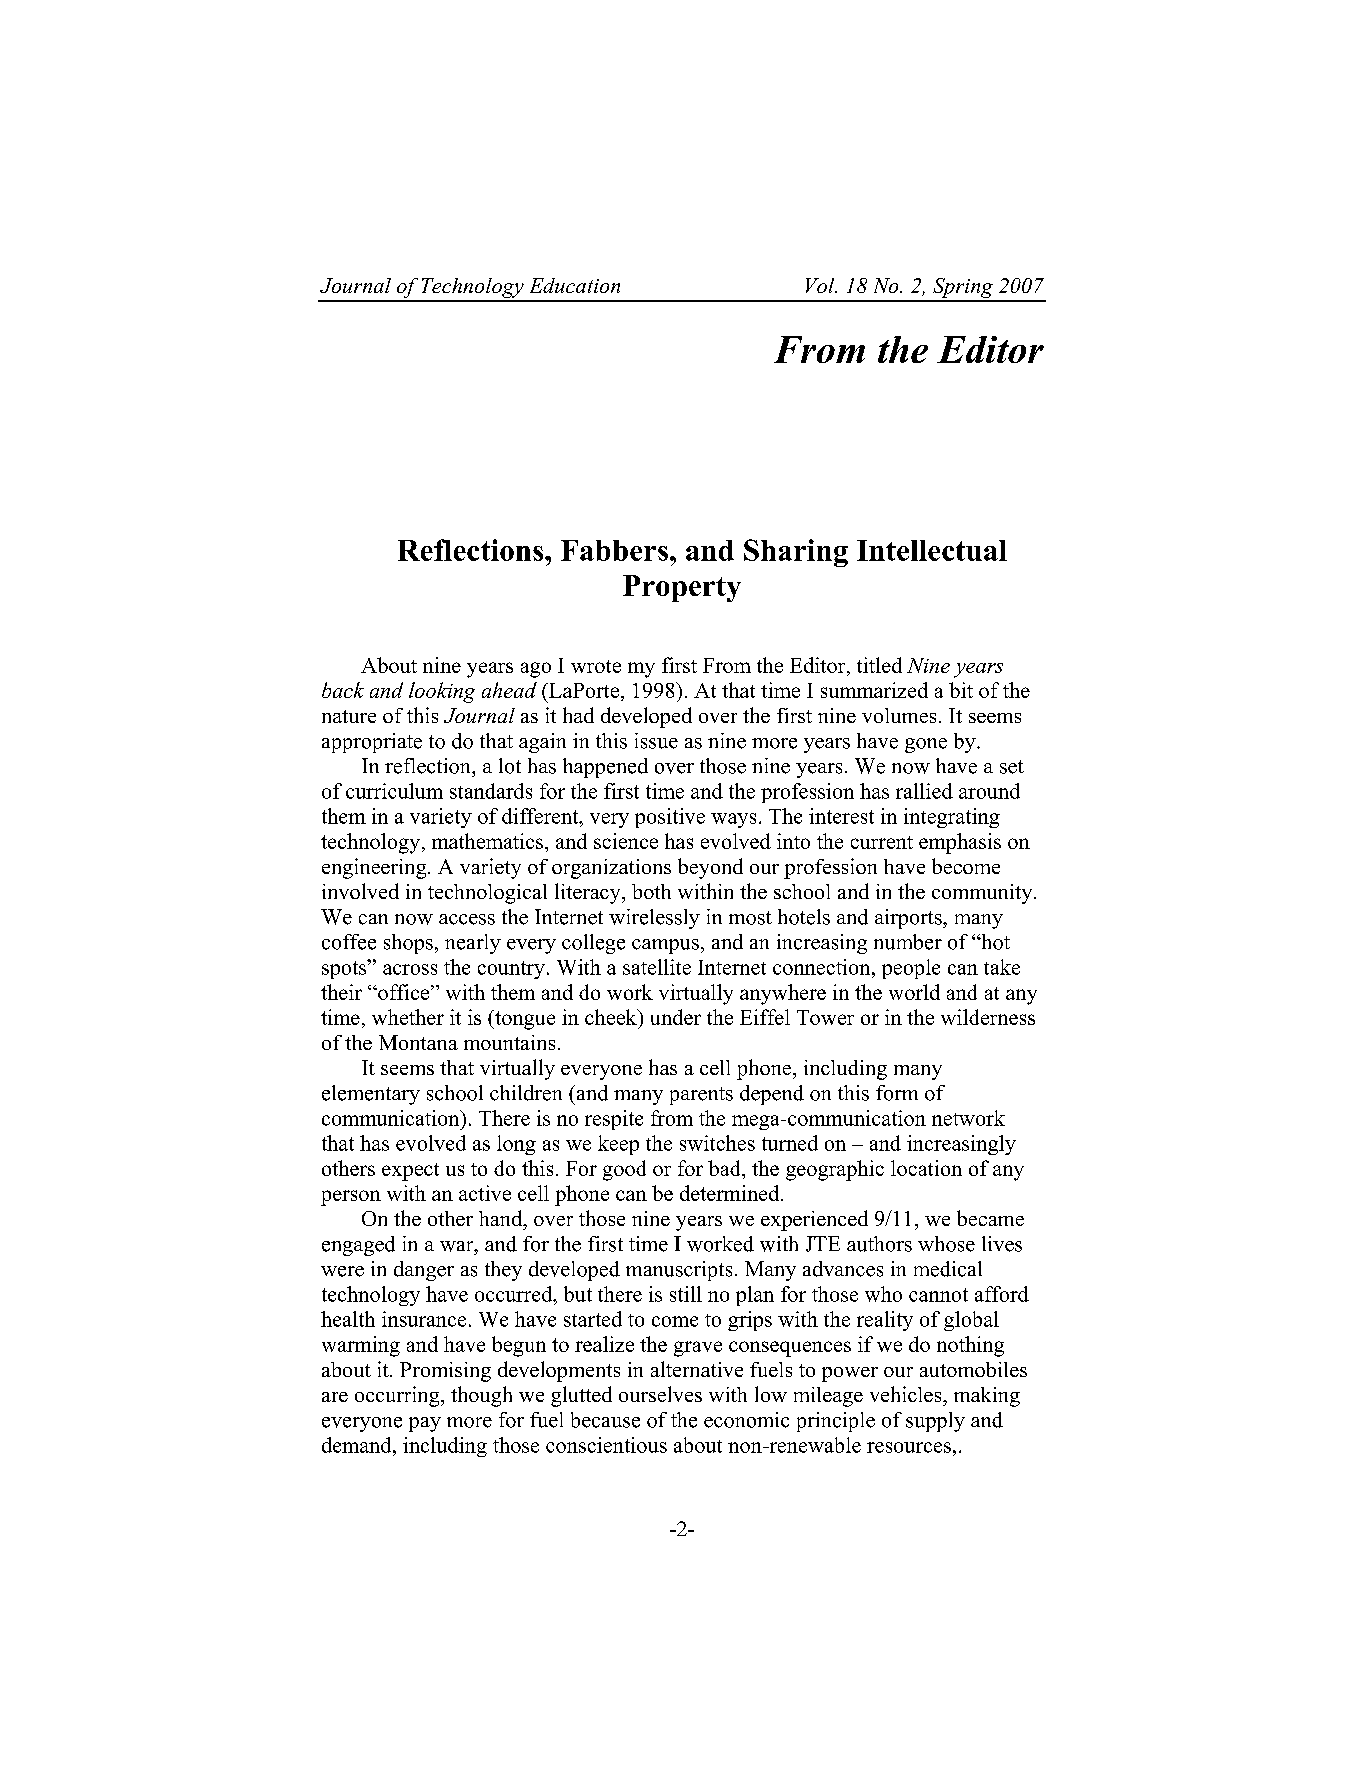 The height and width of the document is (1766, 1364). What do you see at coordinates (660, 1394) in the document?
I see `ourselves` at bounding box center [660, 1394].
